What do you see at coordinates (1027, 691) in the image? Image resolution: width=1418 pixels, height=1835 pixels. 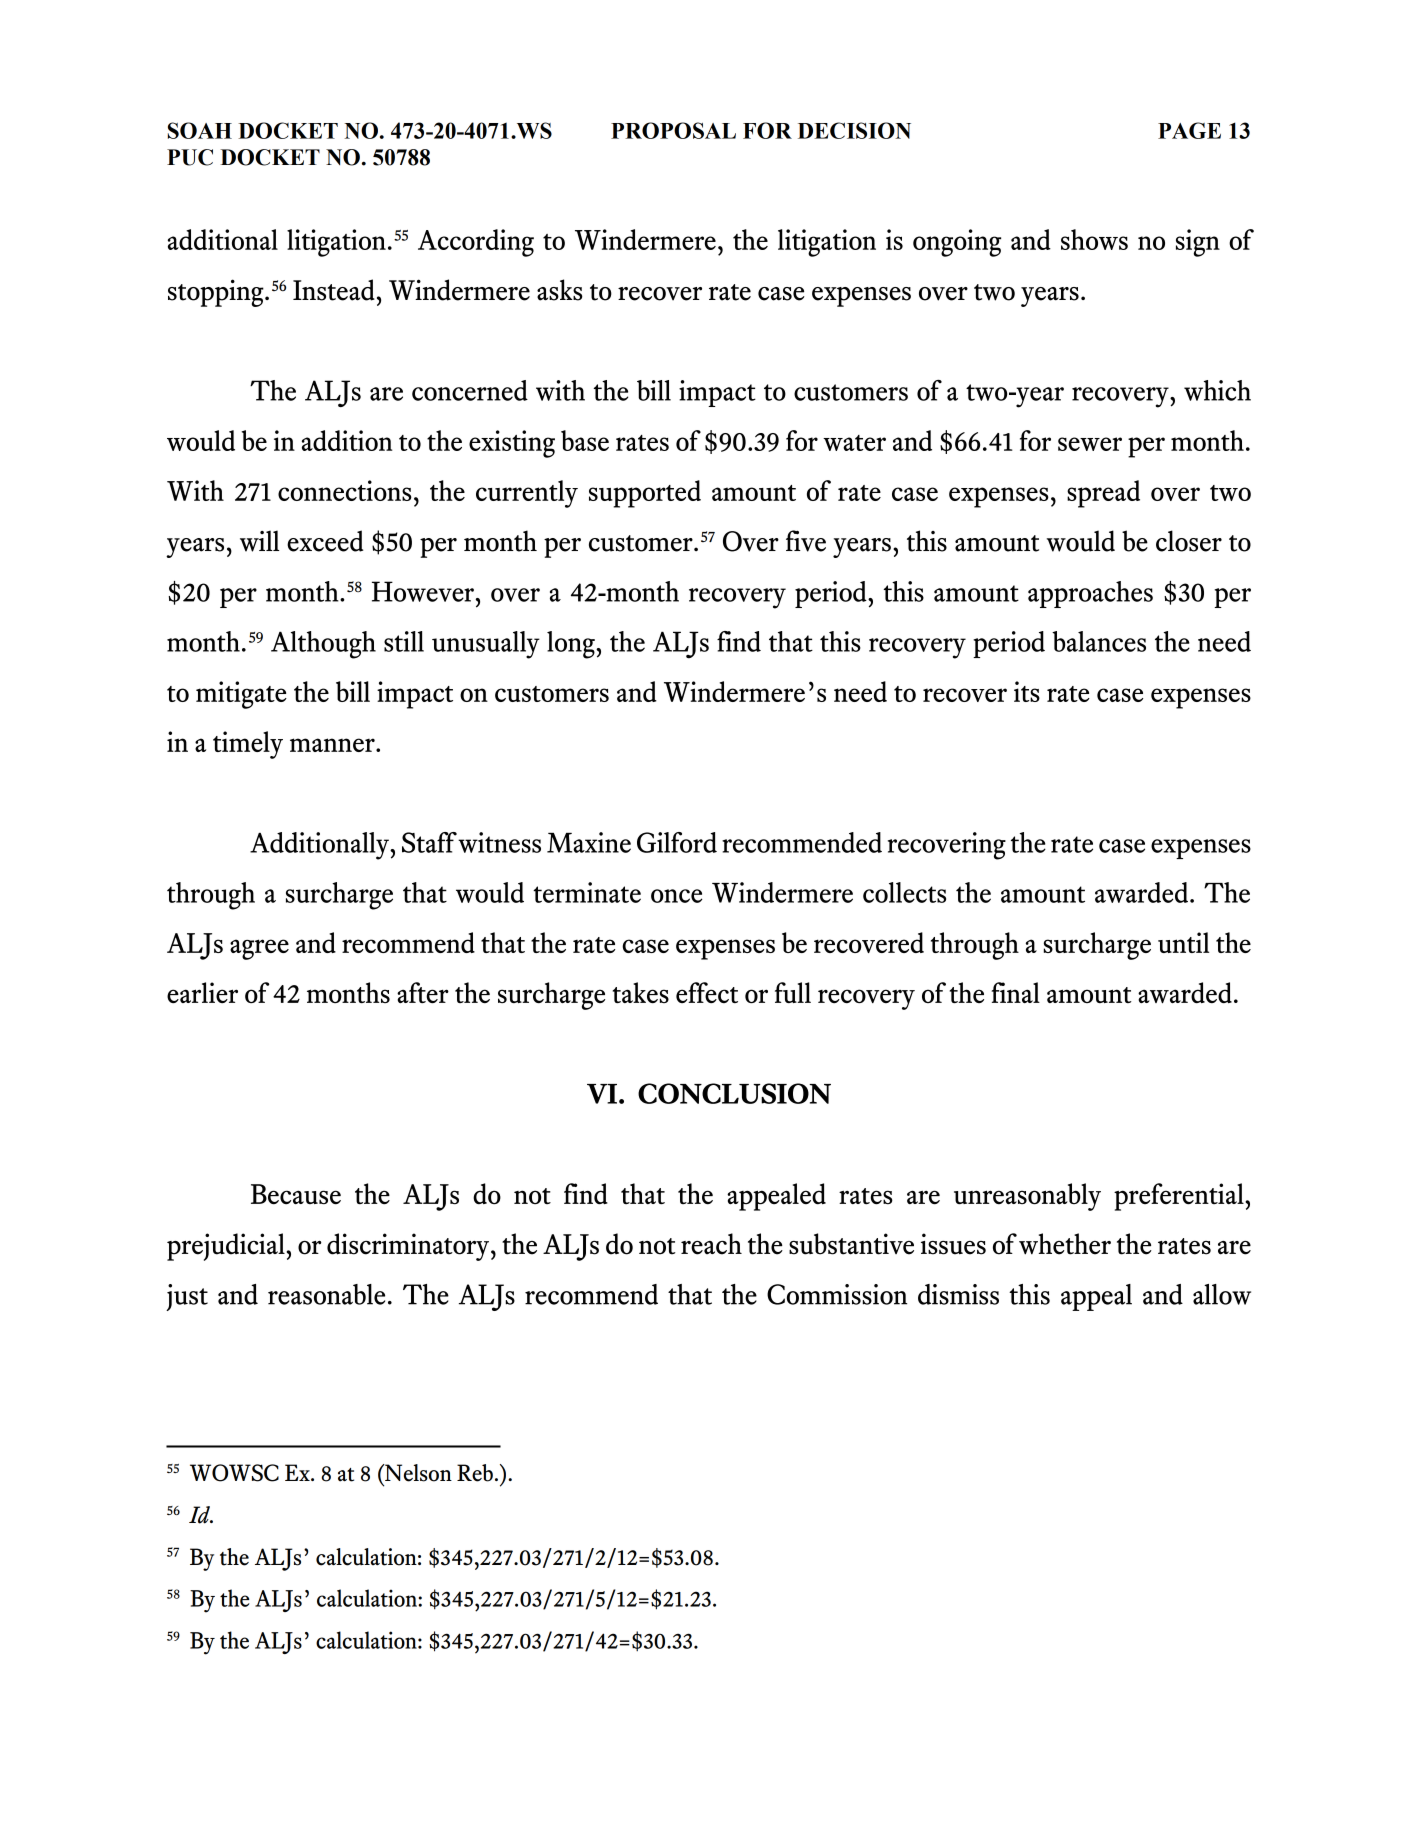 I see `its` at bounding box center [1027, 691].
